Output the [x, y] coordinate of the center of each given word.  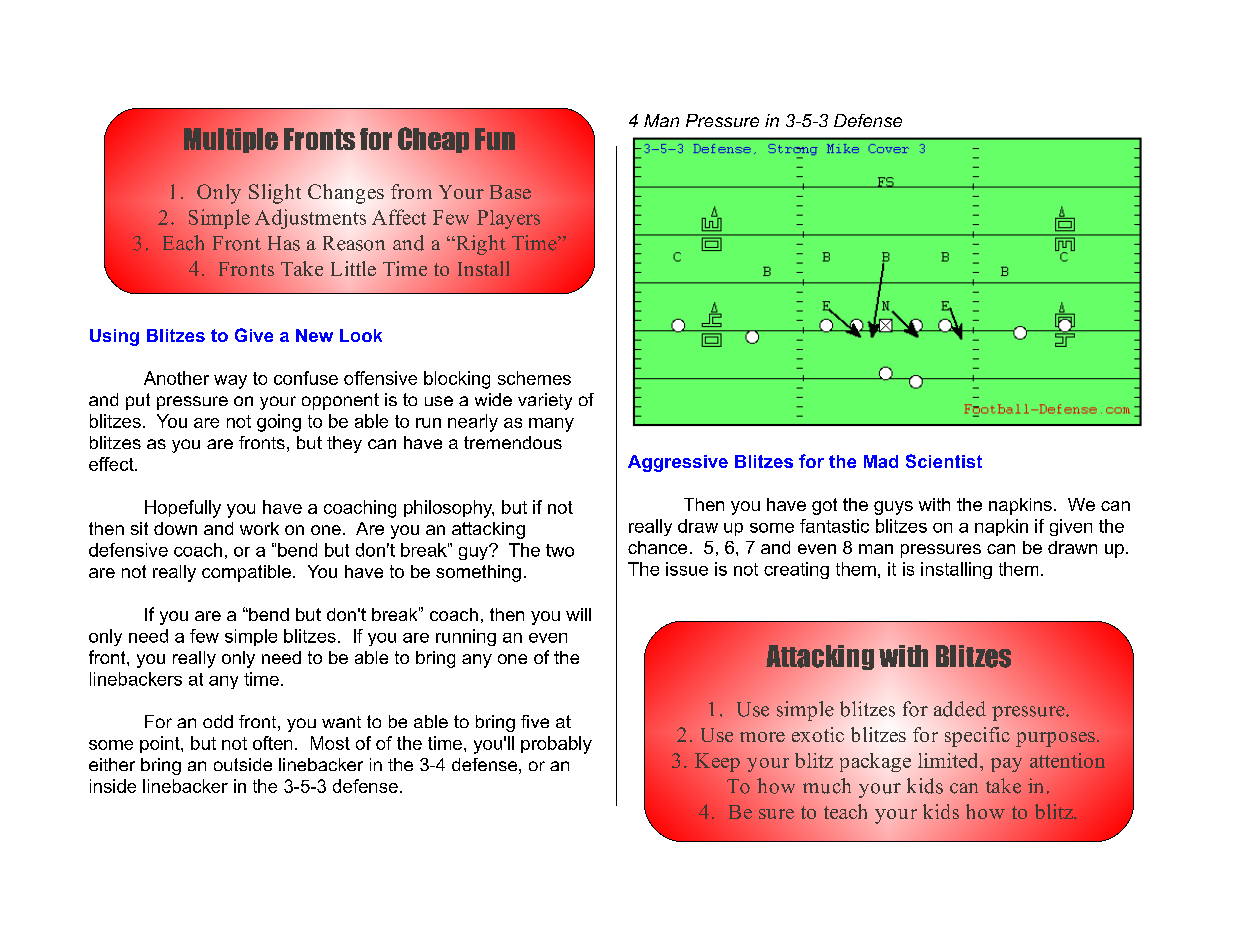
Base [510, 192]
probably [556, 745]
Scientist [944, 461]
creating [796, 570]
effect [112, 464]
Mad [881, 461]
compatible [246, 573]
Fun [495, 139]
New [314, 335]
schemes [534, 378]
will [578, 614]
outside [243, 764]
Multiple [231, 140]
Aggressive [678, 463]
